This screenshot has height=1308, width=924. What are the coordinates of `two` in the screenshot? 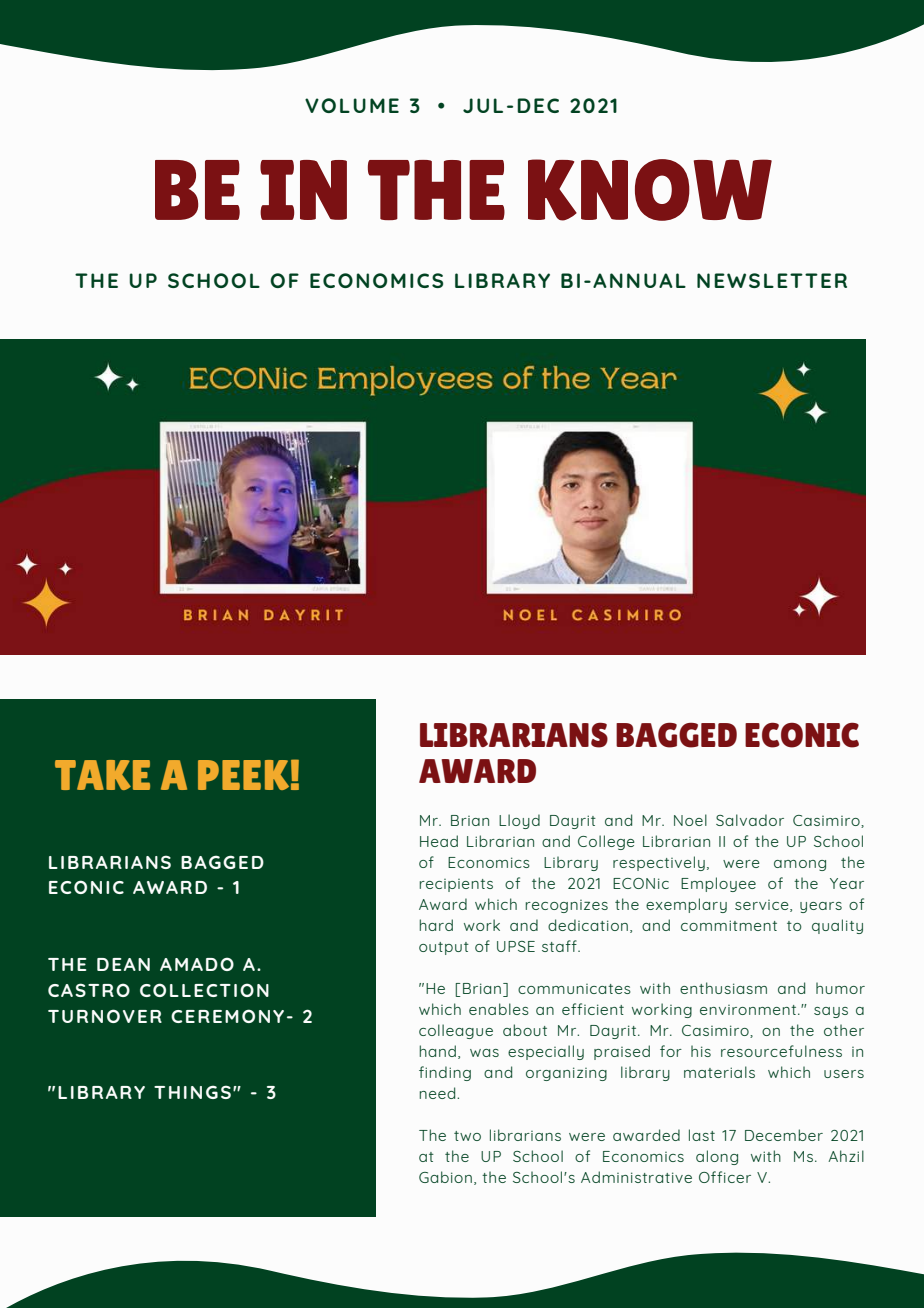 It's located at (467, 1136).
